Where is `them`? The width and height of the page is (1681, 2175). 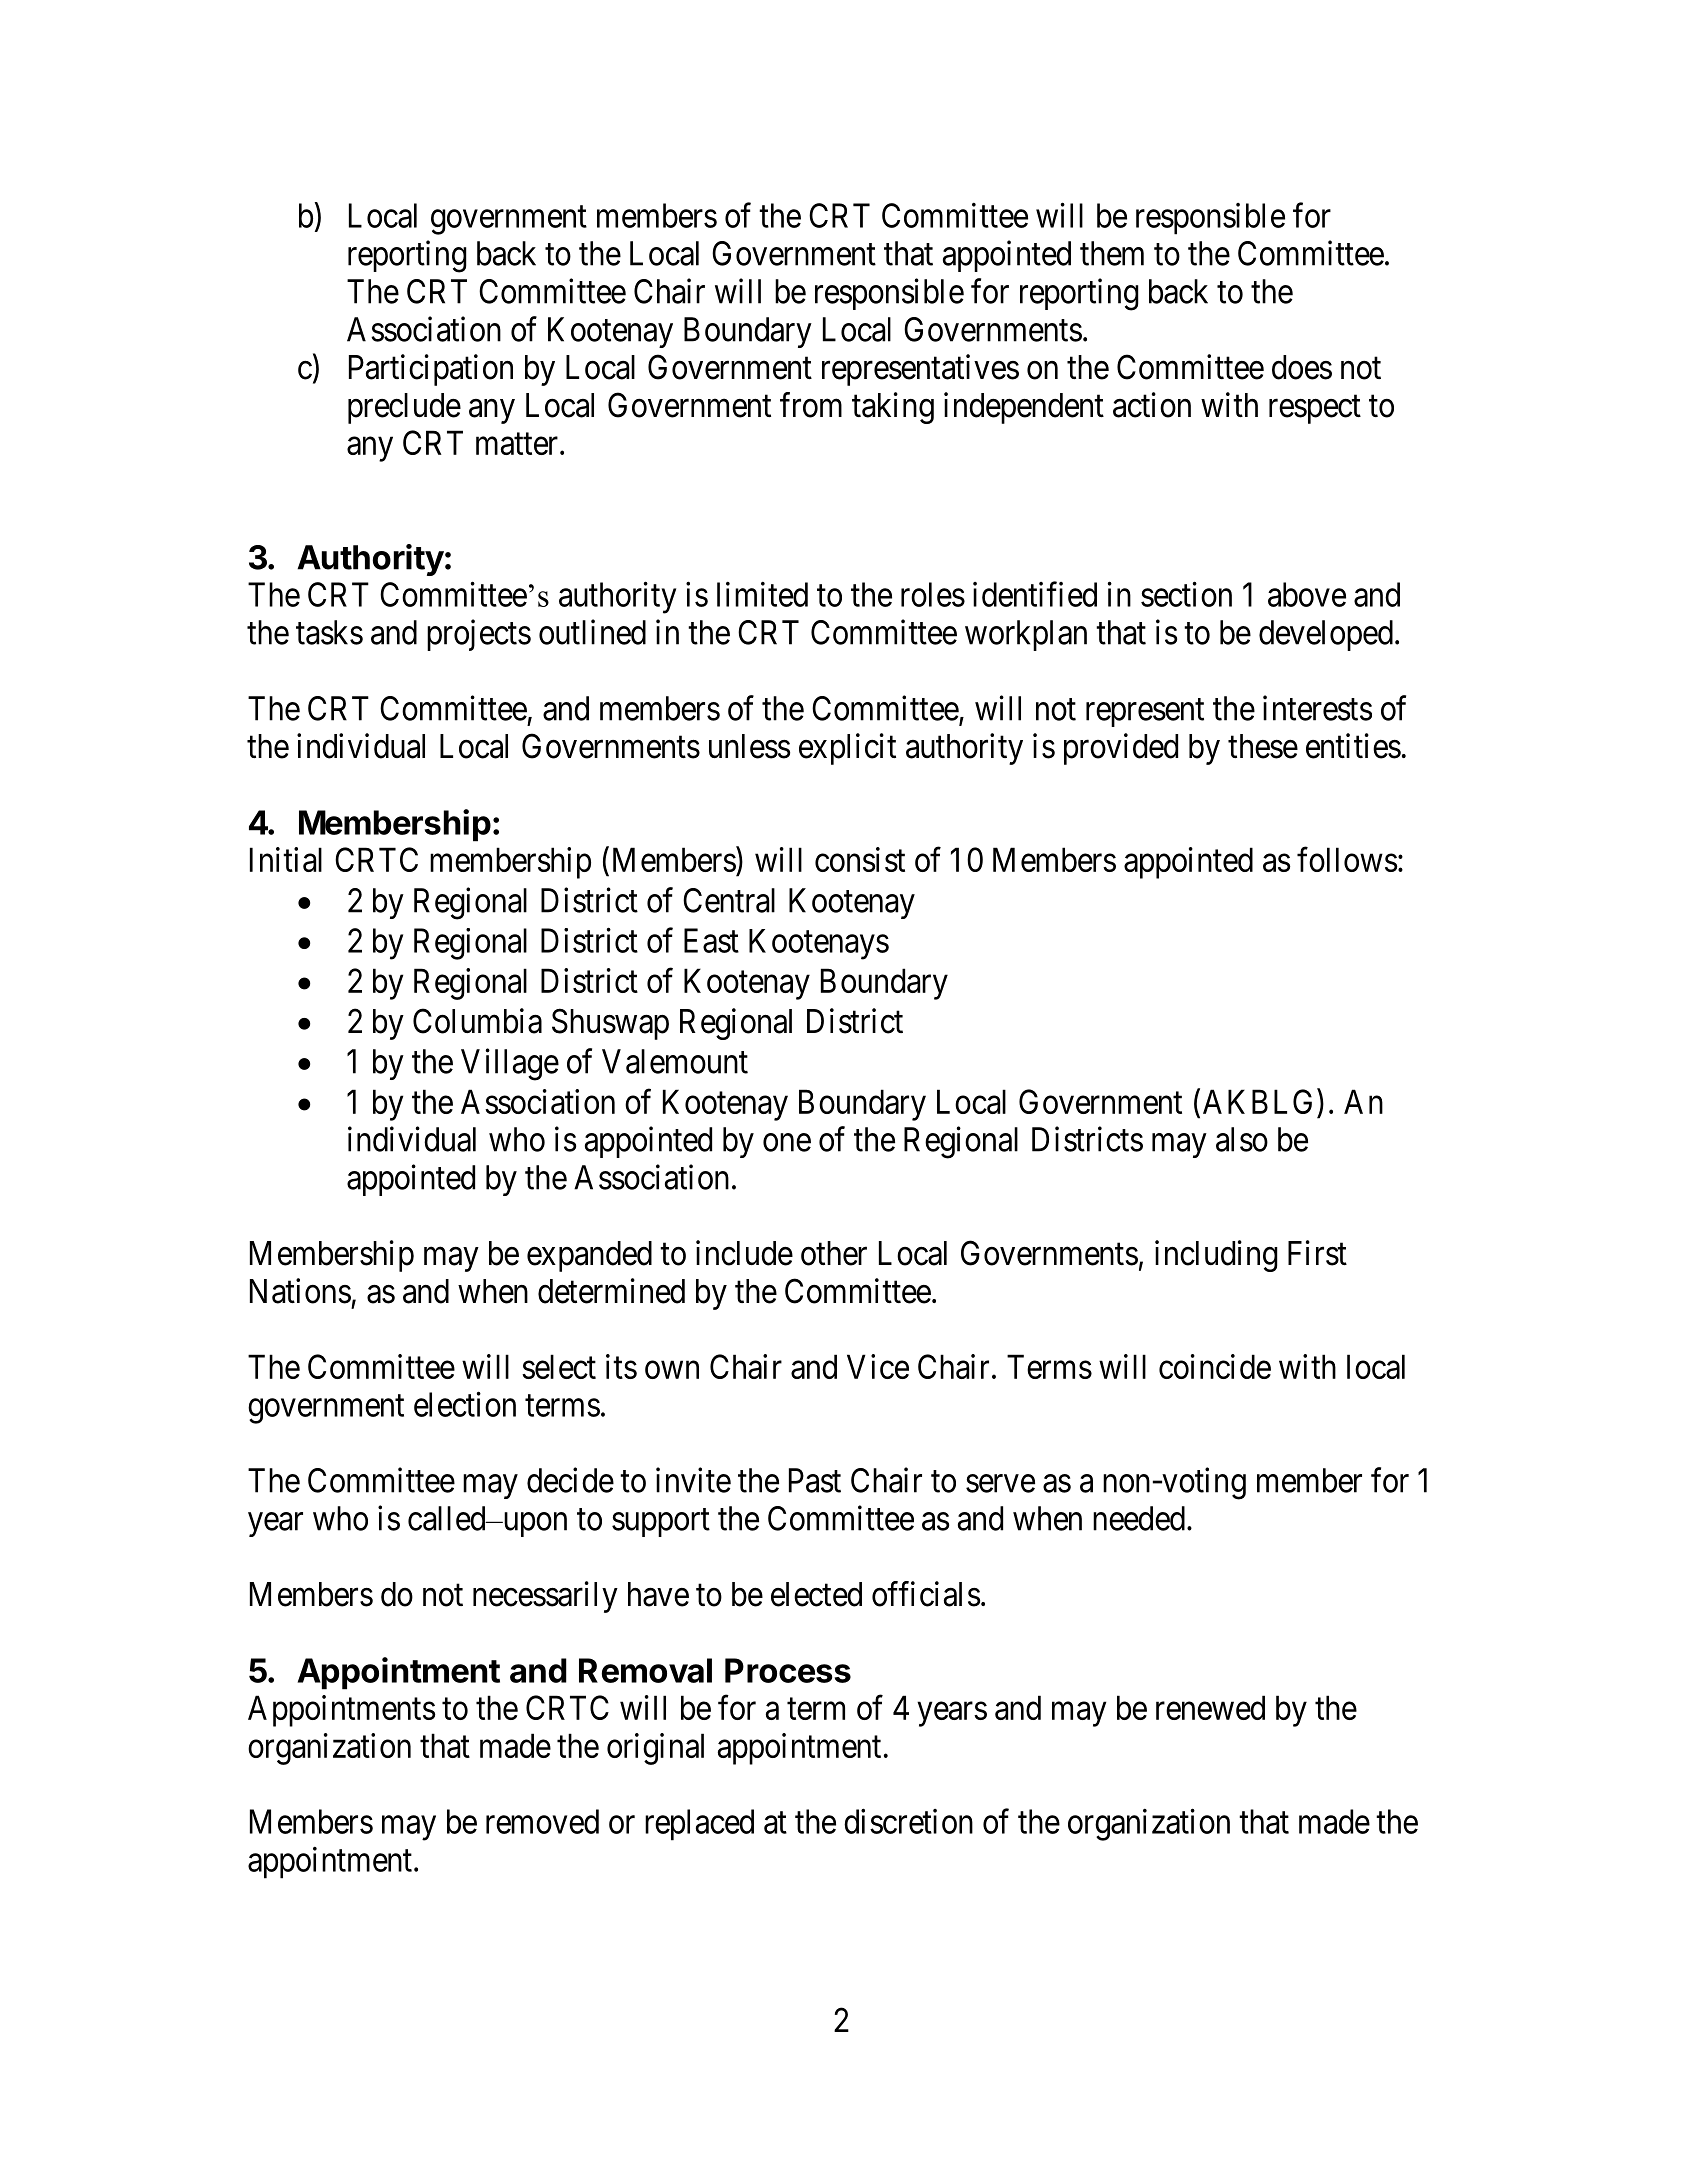
them is located at coordinates (1112, 253).
